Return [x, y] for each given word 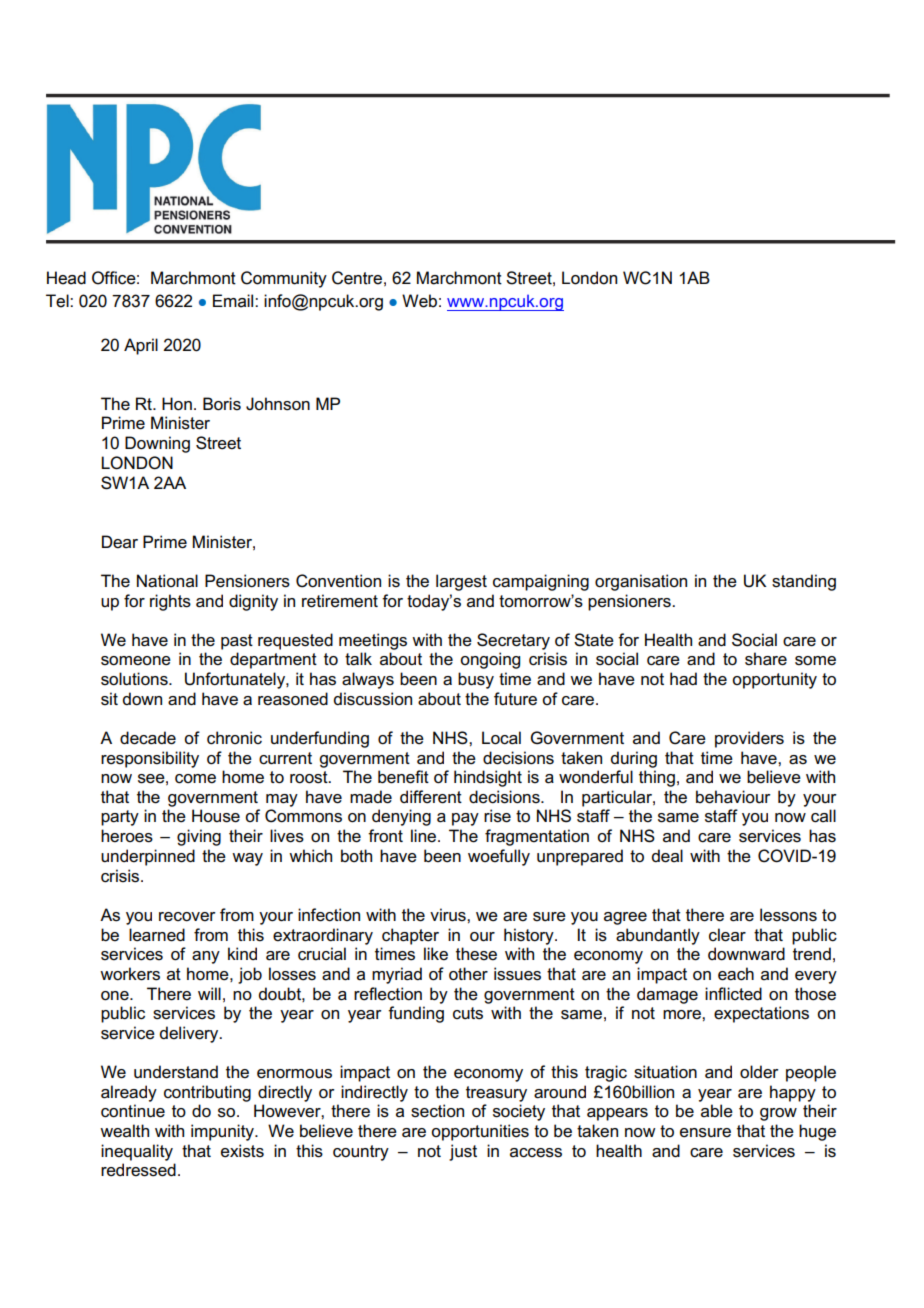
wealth [124, 1131]
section [437, 1111]
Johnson [278, 404]
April [141, 346]
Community [284, 279]
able [717, 1111]
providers [749, 739]
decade [148, 738]
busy [476, 680]
